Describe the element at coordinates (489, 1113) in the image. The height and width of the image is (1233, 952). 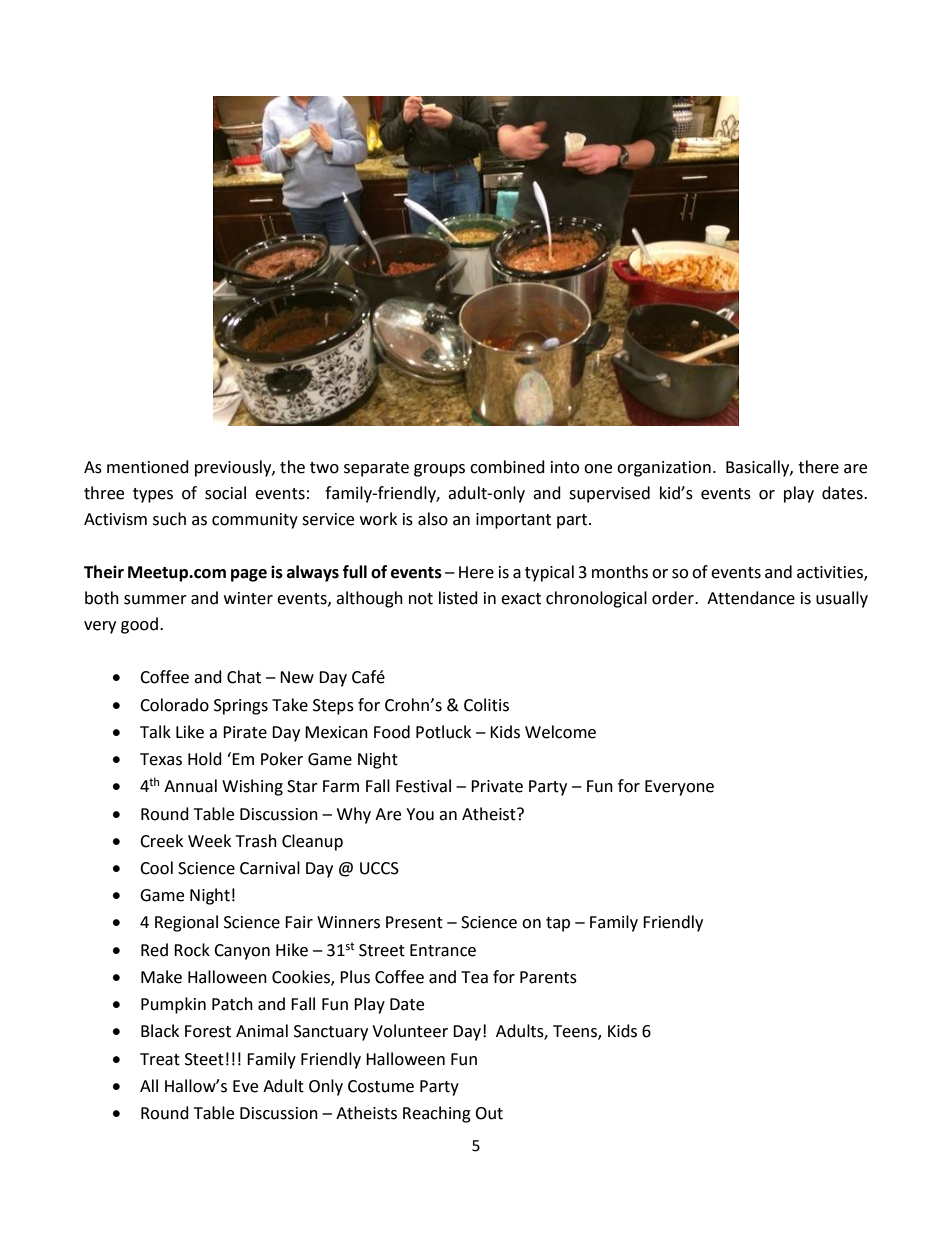
I see `Out` at that location.
